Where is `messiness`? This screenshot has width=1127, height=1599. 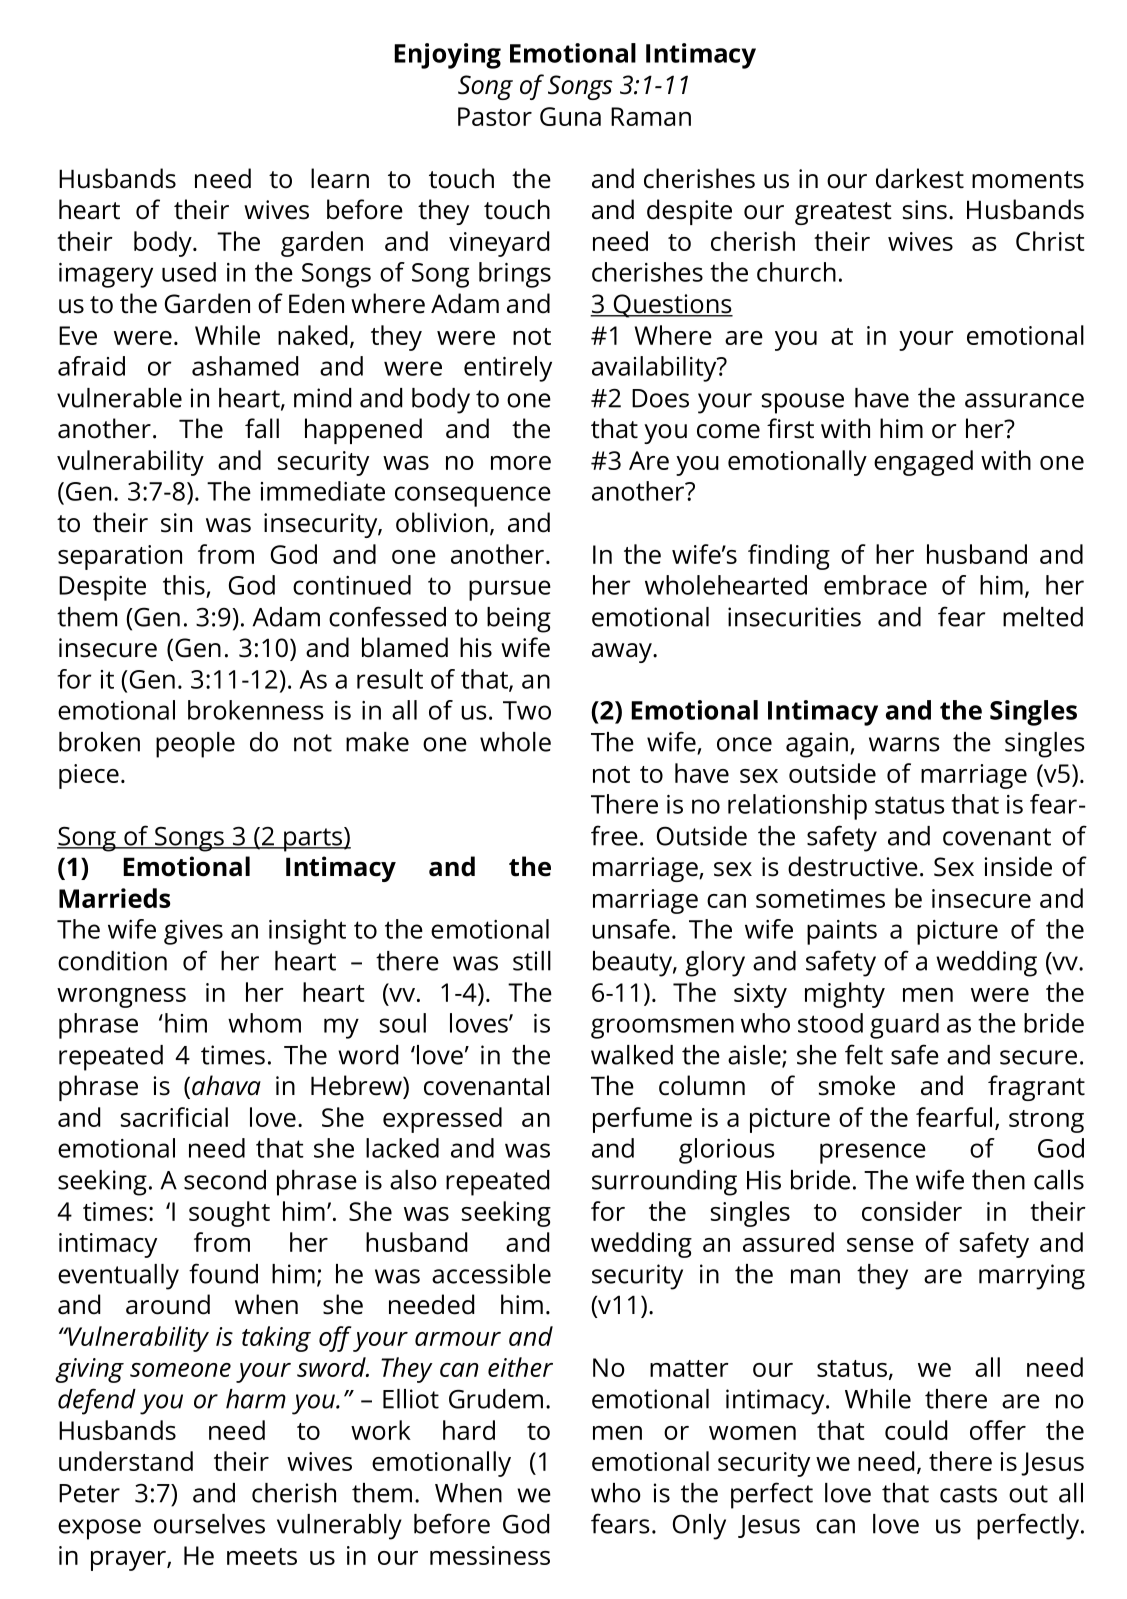 messiness is located at coordinates (490, 1555).
